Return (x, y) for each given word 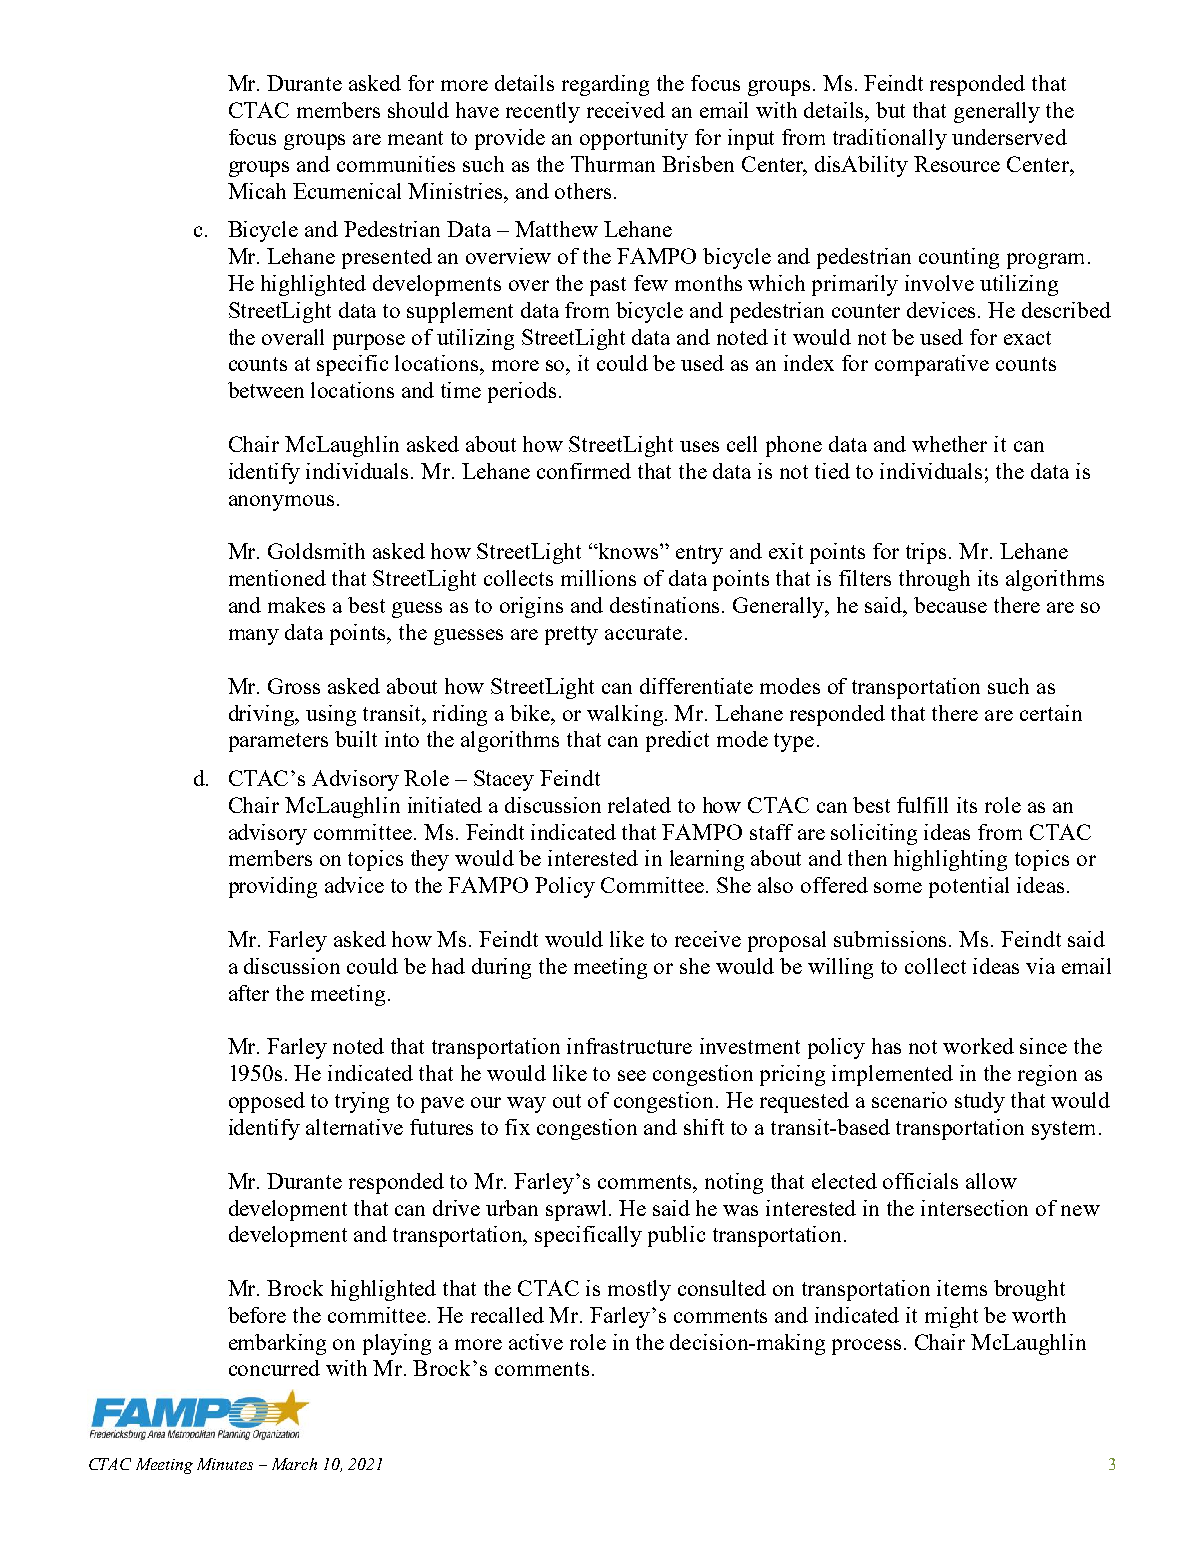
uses (699, 446)
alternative (354, 1127)
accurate (643, 633)
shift (704, 1127)
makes (296, 605)
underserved (1009, 137)
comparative (932, 365)
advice (354, 885)
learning (707, 860)
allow (991, 1181)
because (950, 605)
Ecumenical (347, 191)
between (266, 390)
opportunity (634, 139)
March (294, 1464)
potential (969, 887)
